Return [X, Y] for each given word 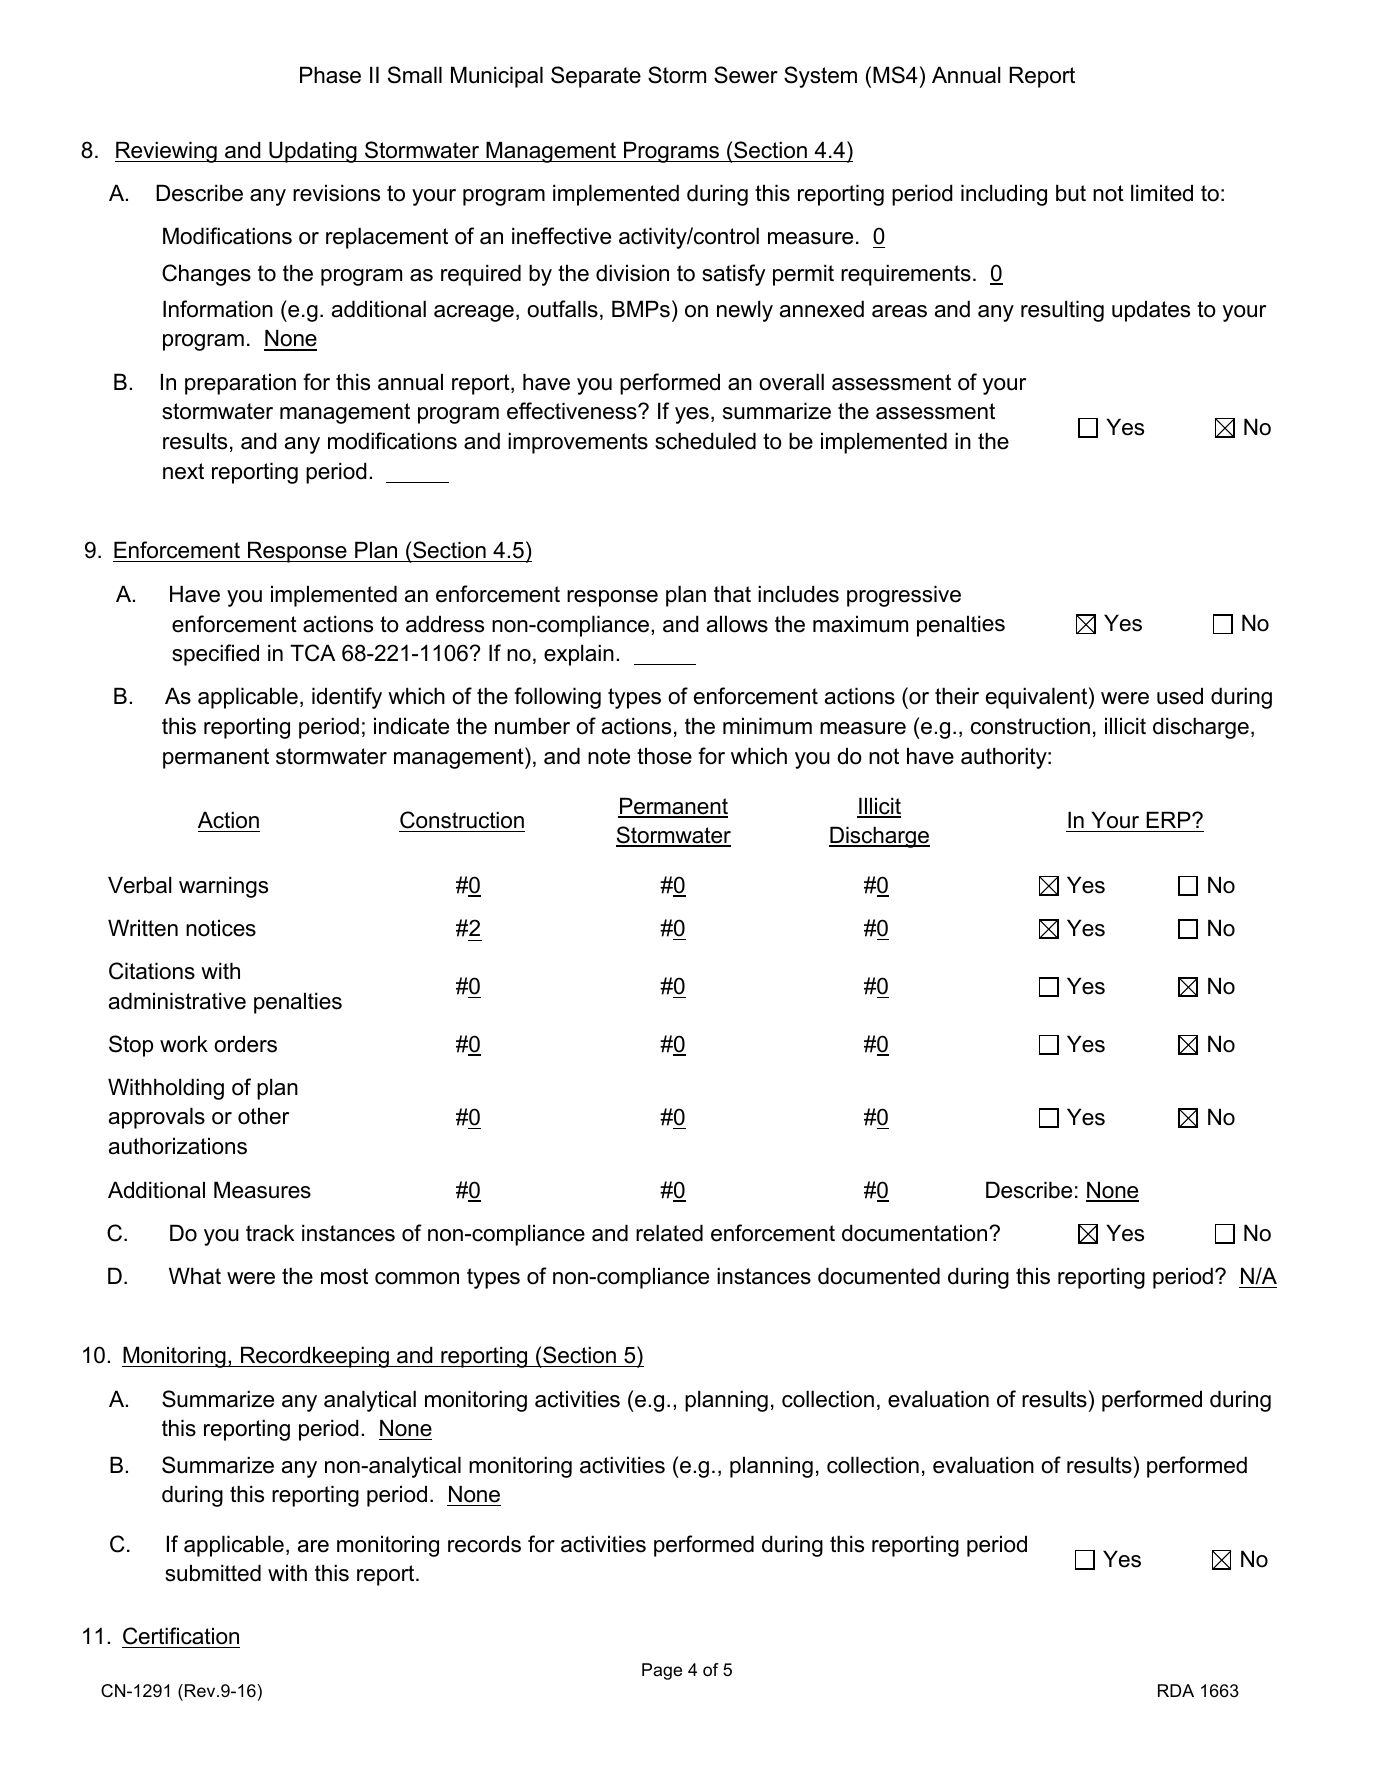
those [664, 756]
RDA [1176, 1690]
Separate [596, 77]
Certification [181, 1636]
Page [662, 1671]
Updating [313, 152]
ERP [1169, 819]
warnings [223, 887]
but [1071, 193]
